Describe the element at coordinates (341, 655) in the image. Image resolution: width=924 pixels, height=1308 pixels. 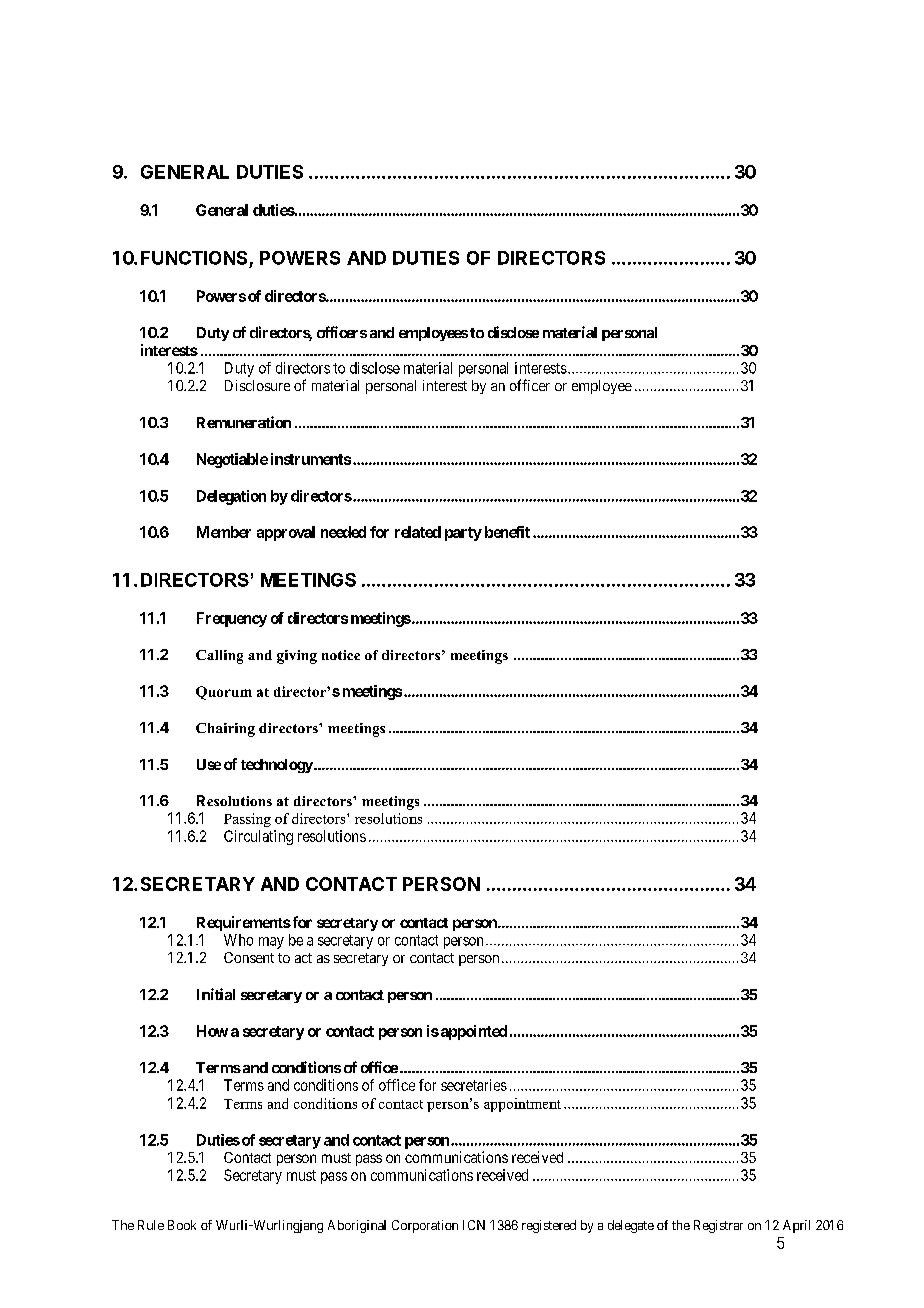
I see `notice` at that location.
